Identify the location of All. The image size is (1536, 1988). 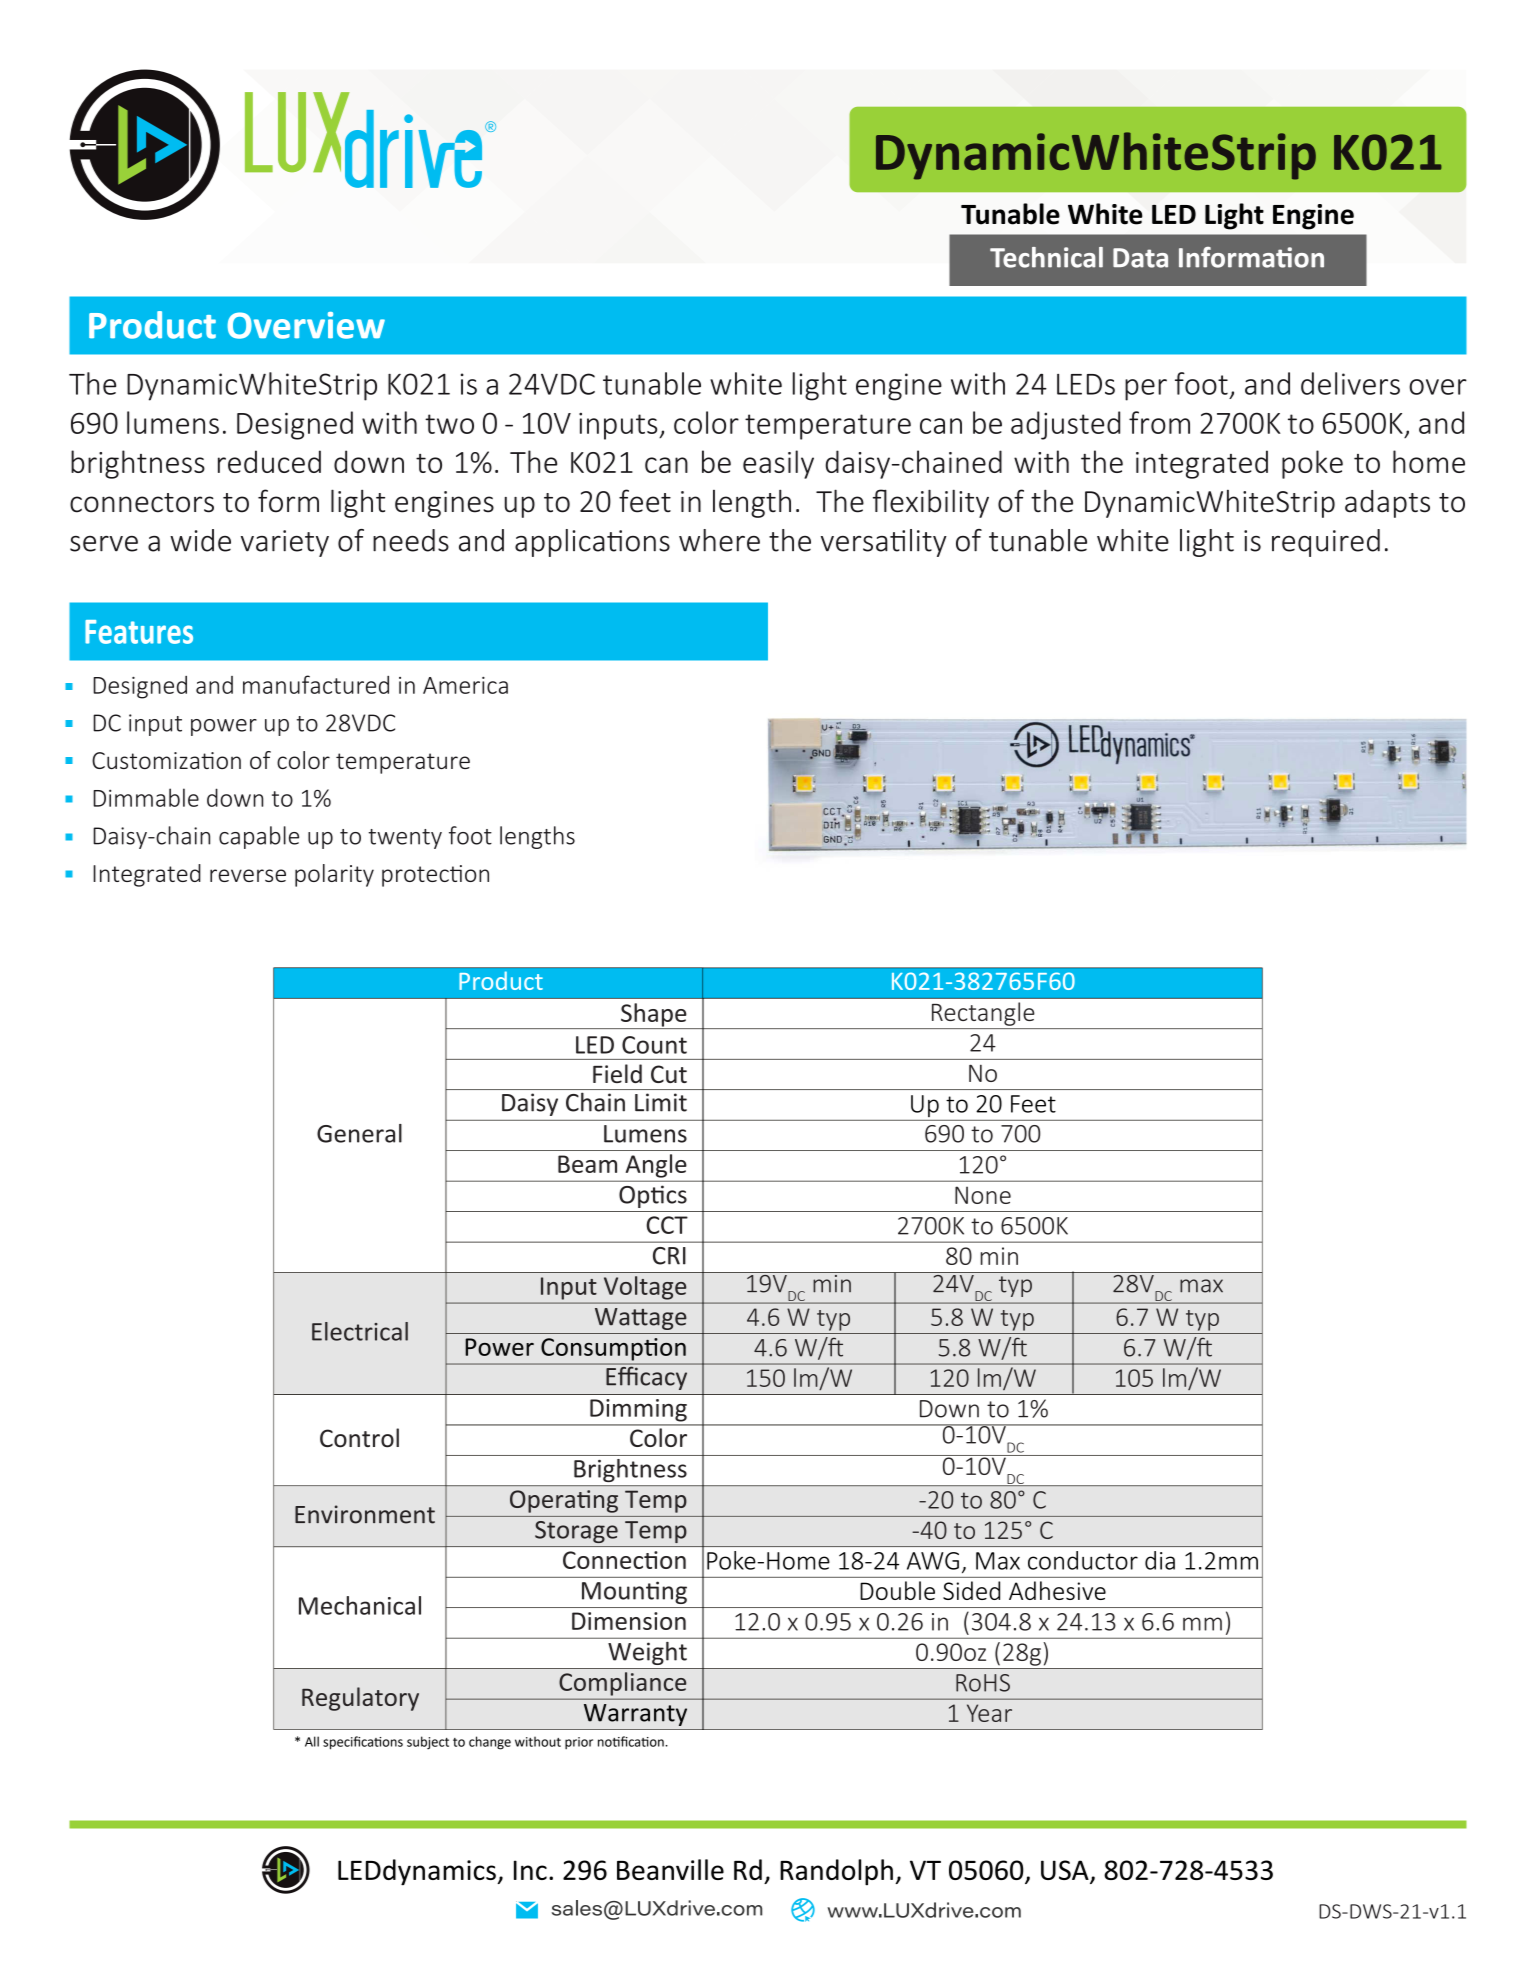
(312, 1741).
